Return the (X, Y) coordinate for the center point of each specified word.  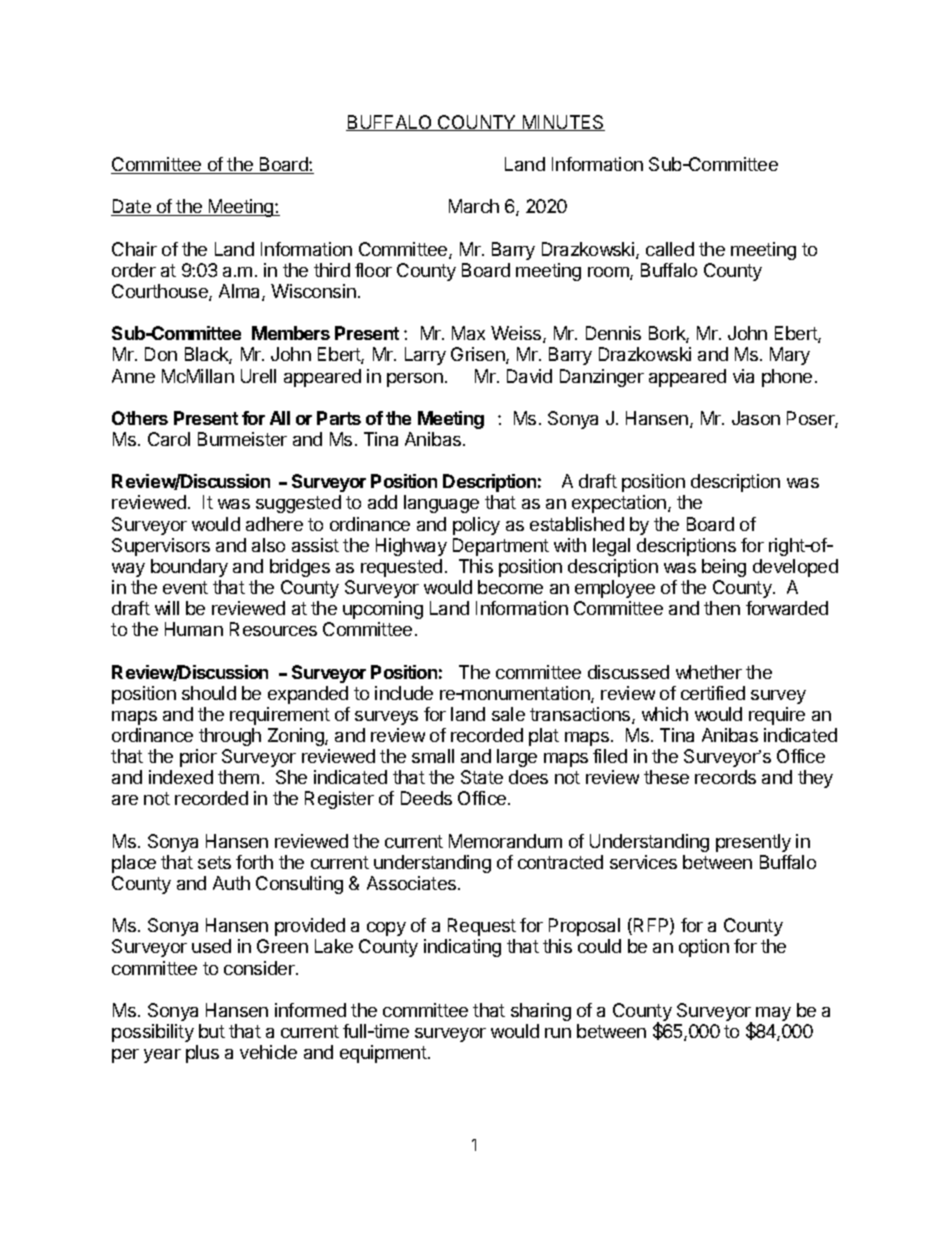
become (510, 587)
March (474, 206)
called (670, 249)
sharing (541, 1012)
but (212, 1031)
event (185, 587)
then (722, 608)
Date (132, 207)
